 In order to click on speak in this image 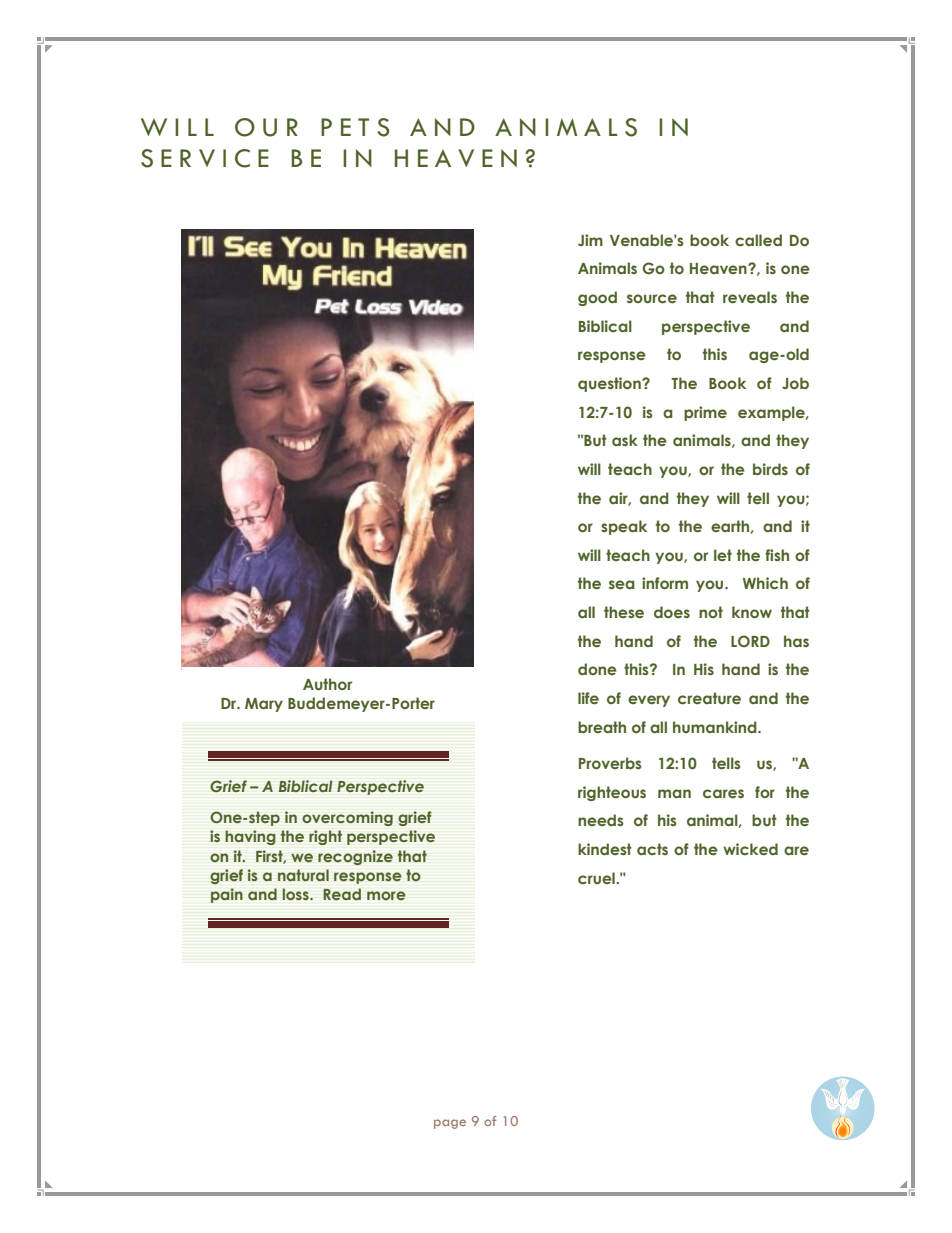, I will do `click(624, 527)`.
